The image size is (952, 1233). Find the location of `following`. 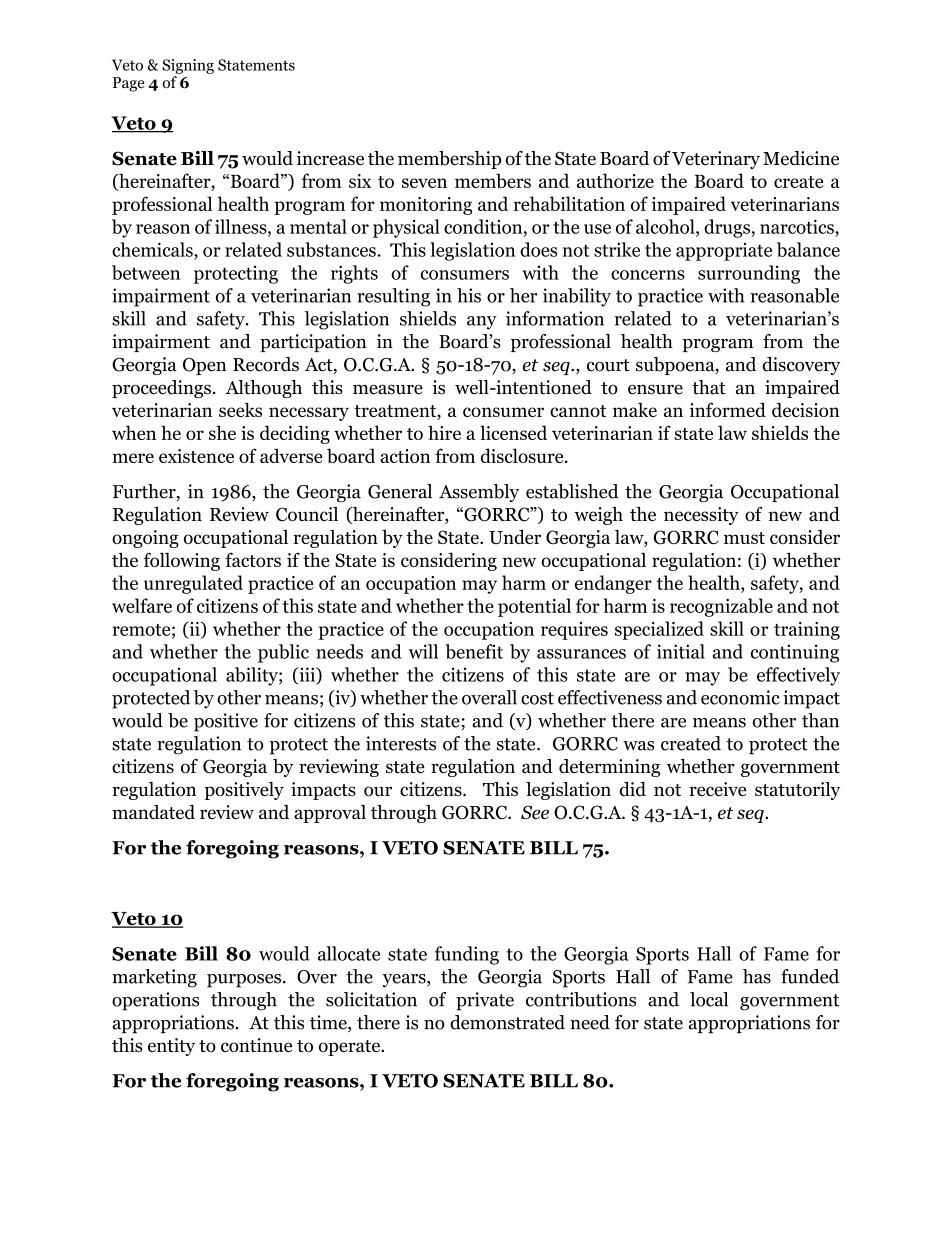

following is located at coordinates (182, 561).
